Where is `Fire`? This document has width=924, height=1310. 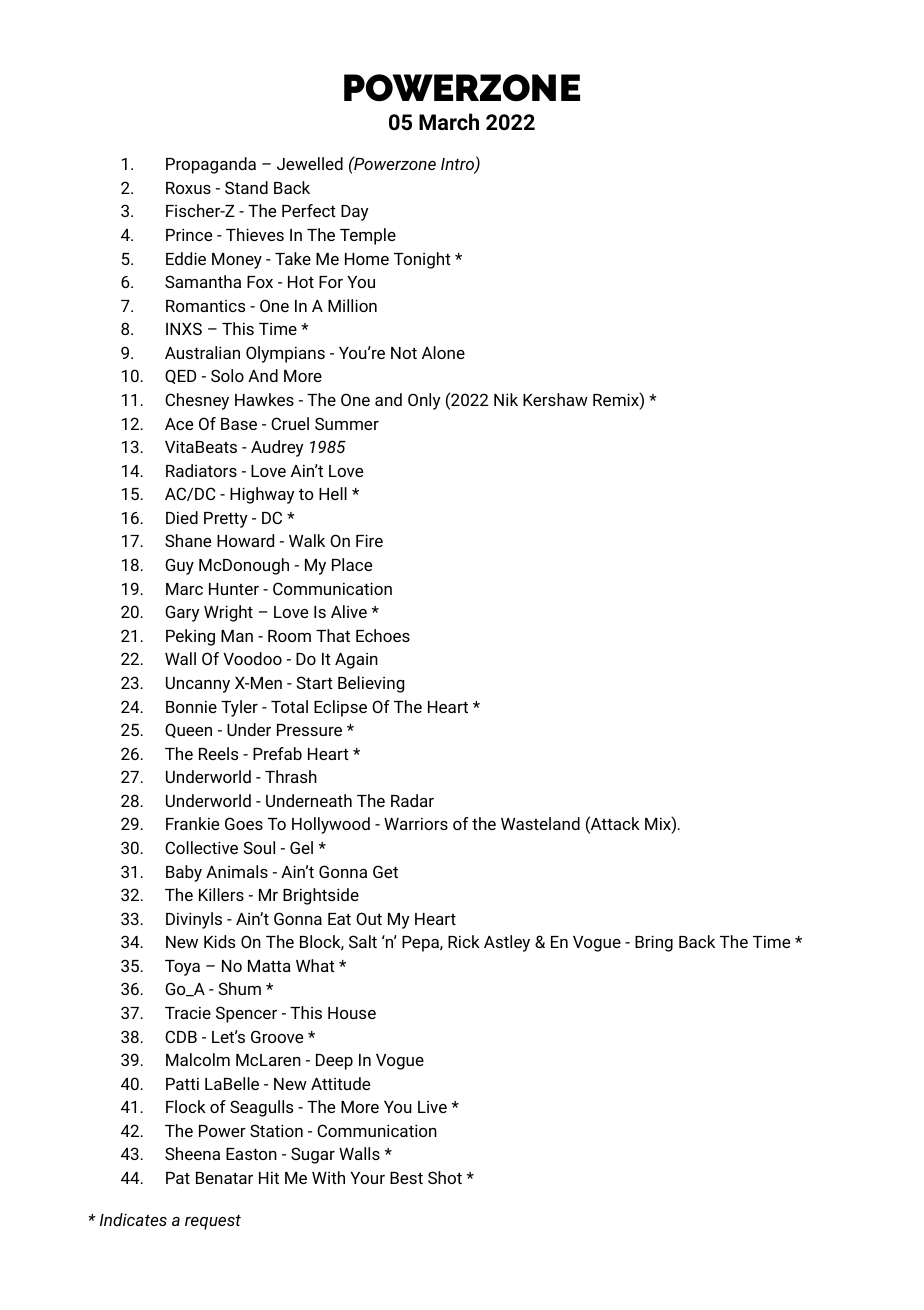 Fire is located at coordinates (369, 540).
